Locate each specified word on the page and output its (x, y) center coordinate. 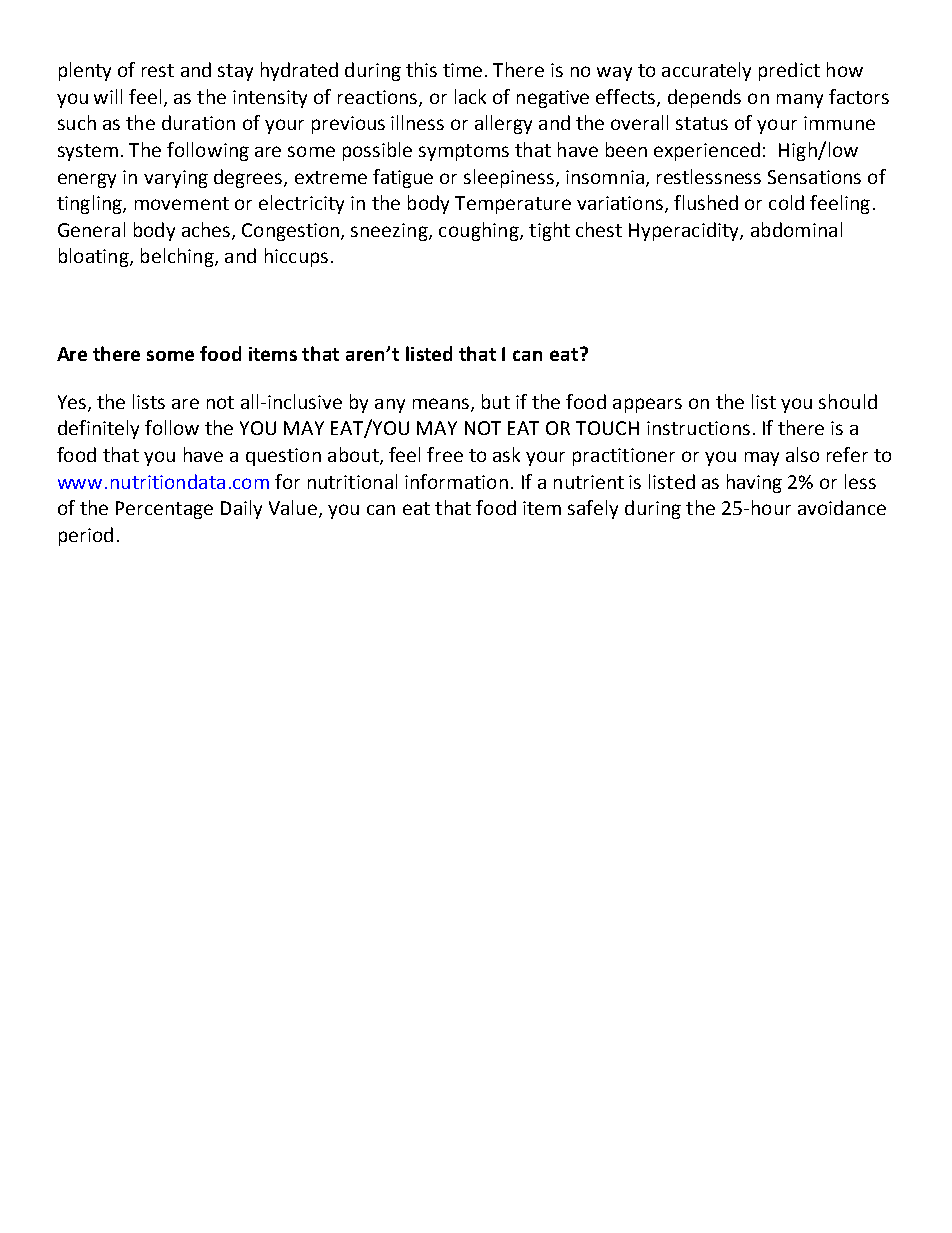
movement (182, 203)
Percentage (164, 510)
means (441, 403)
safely (593, 509)
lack (470, 96)
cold (786, 202)
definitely (98, 429)
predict (789, 71)
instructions (698, 428)
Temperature (513, 205)
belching (178, 257)
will (108, 96)
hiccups (296, 257)
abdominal (796, 229)
